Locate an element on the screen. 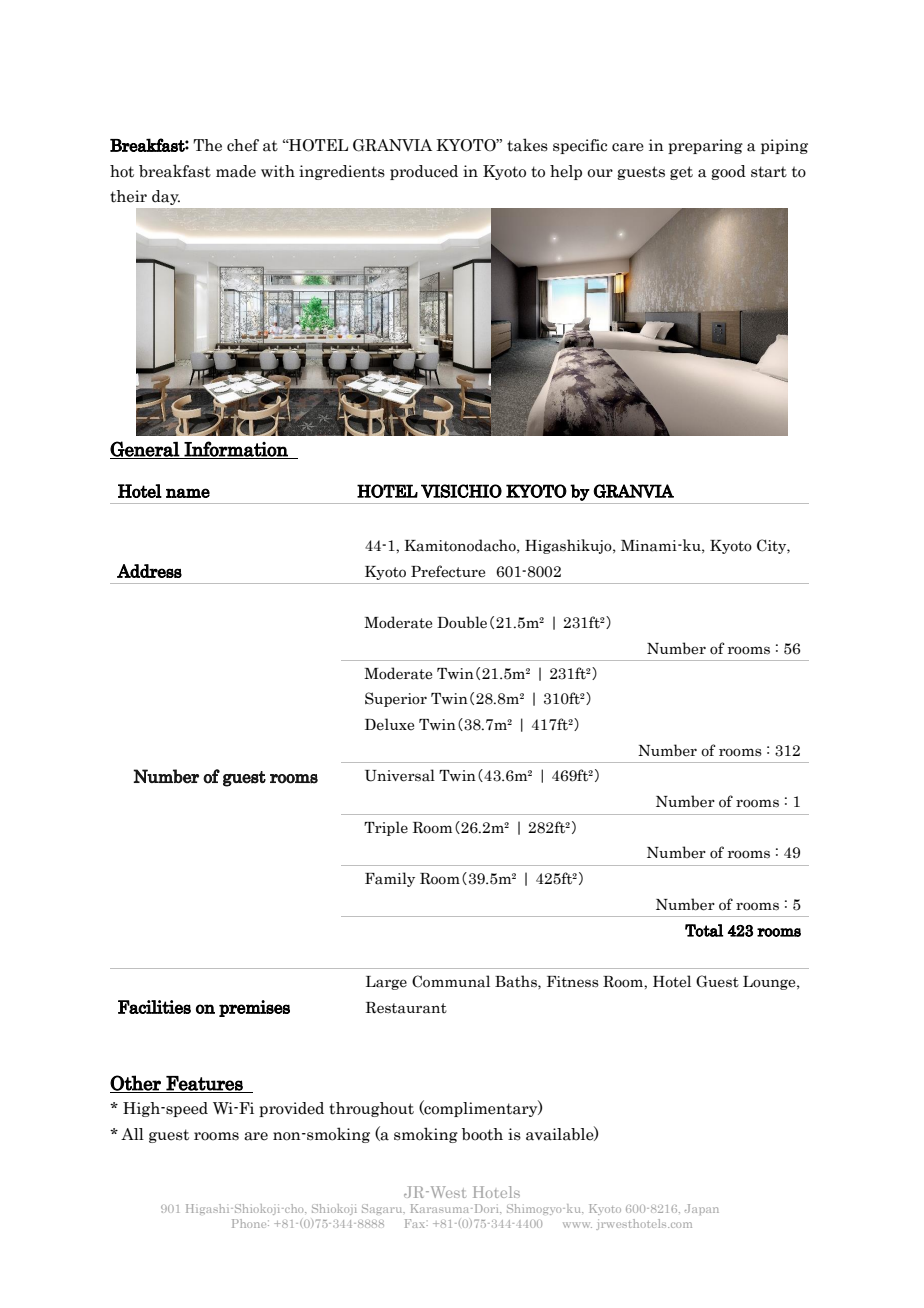 This screenshot has width=924, height=1308. Superior is located at coordinates (396, 699).
